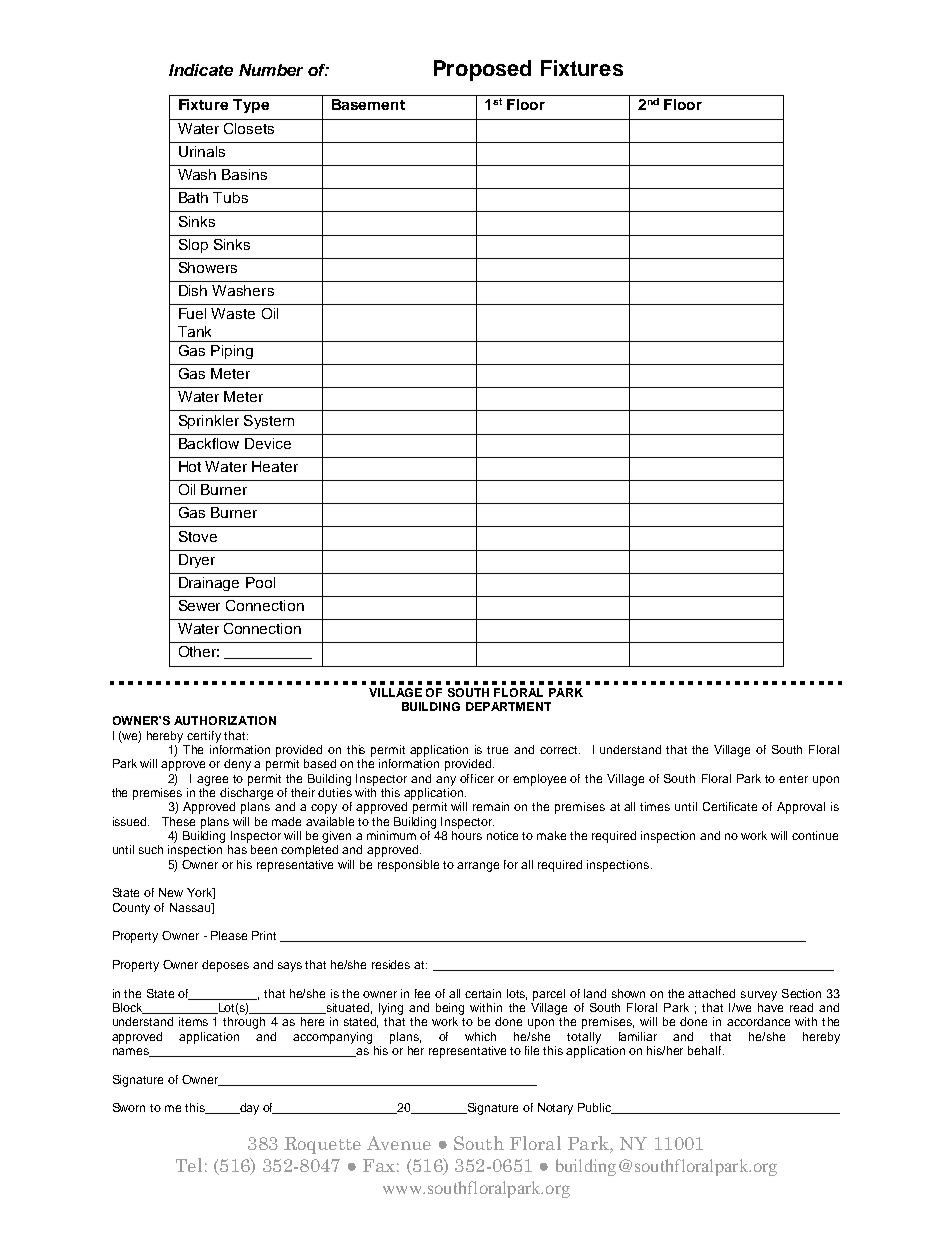 The image size is (952, 1233). I want to click on Piping, so click(232, 352).
